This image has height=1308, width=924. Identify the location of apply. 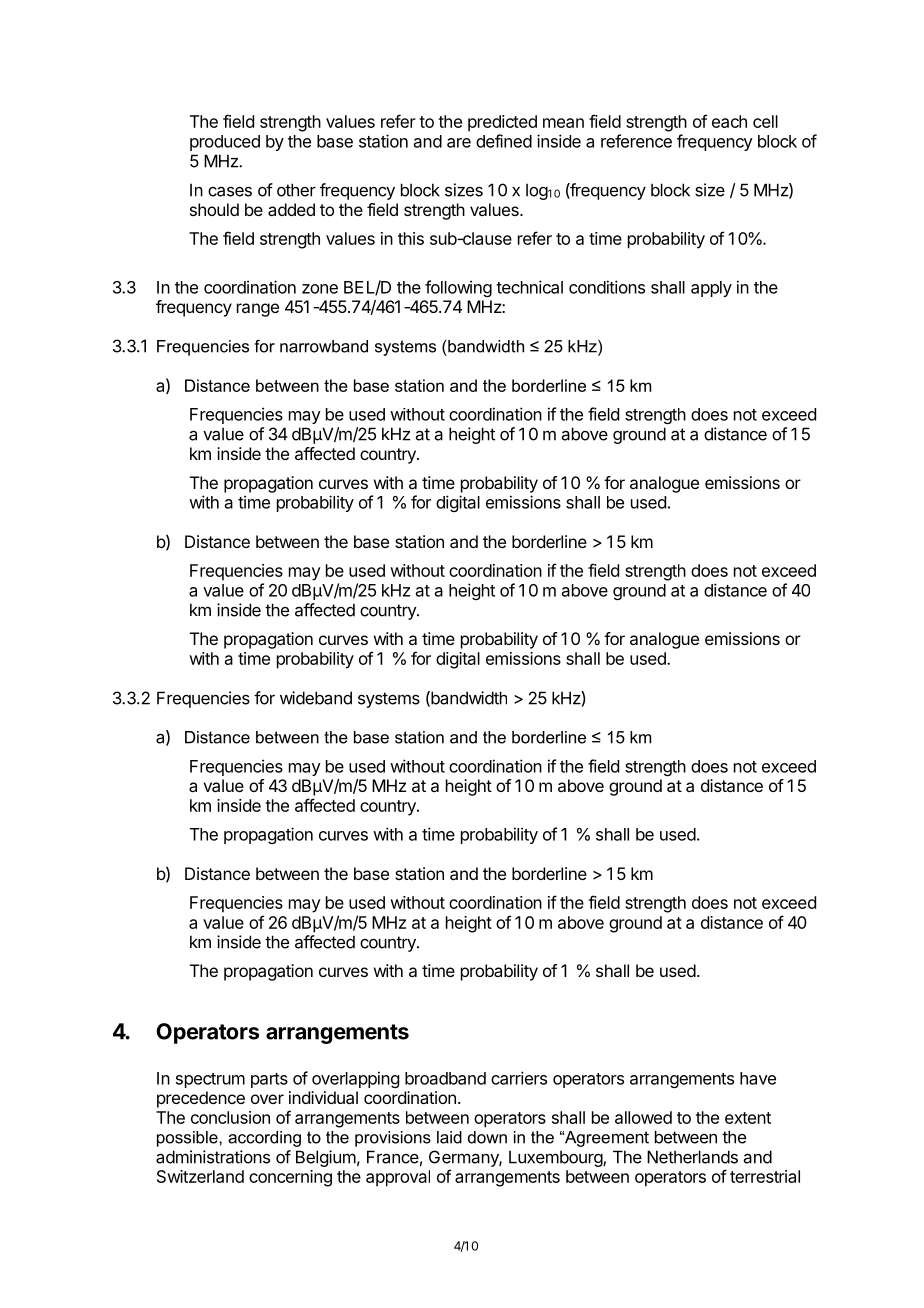
(711, 289).
